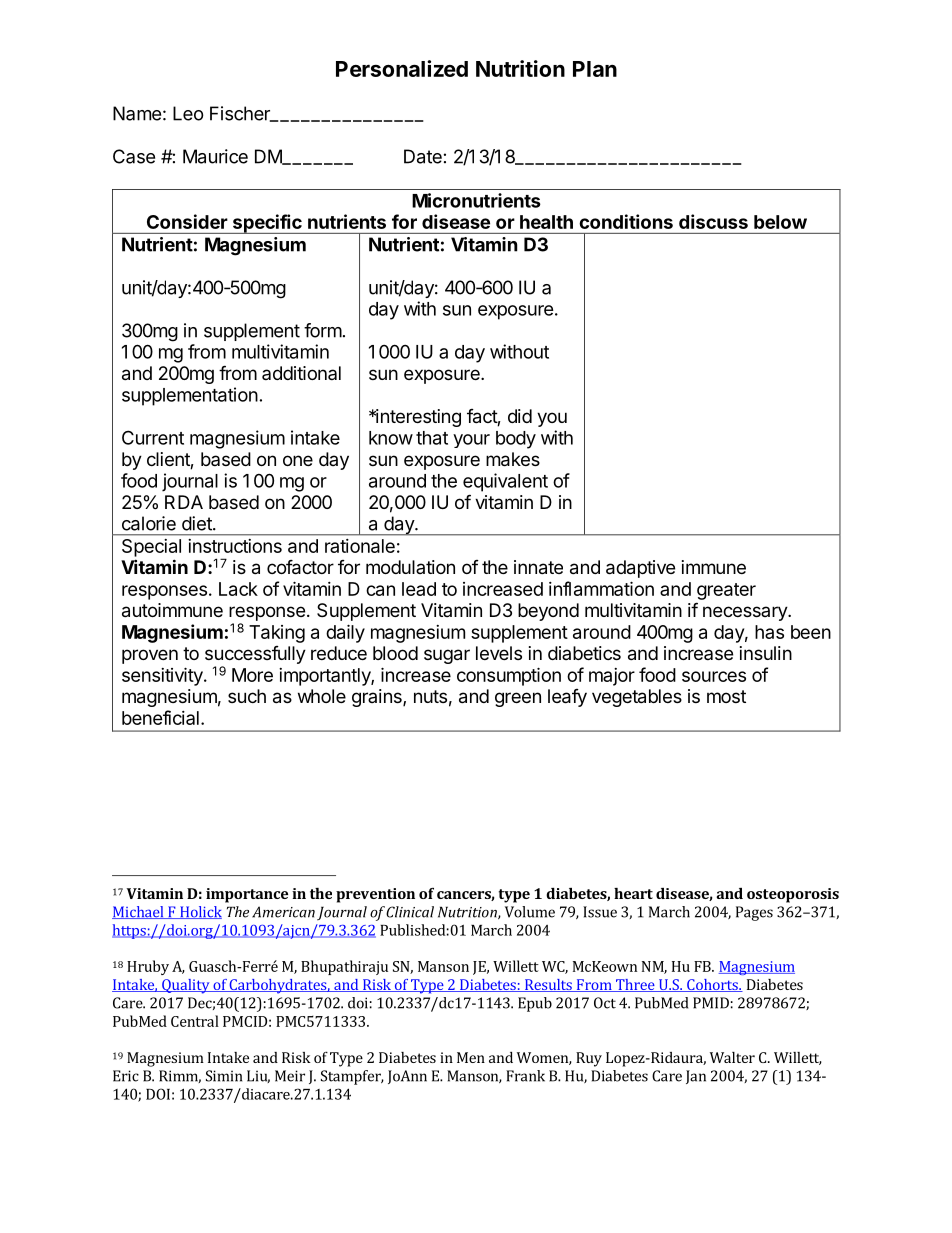 The width and height of the document is (952, 1233). I want to click on Plan, so click(595, 69).
